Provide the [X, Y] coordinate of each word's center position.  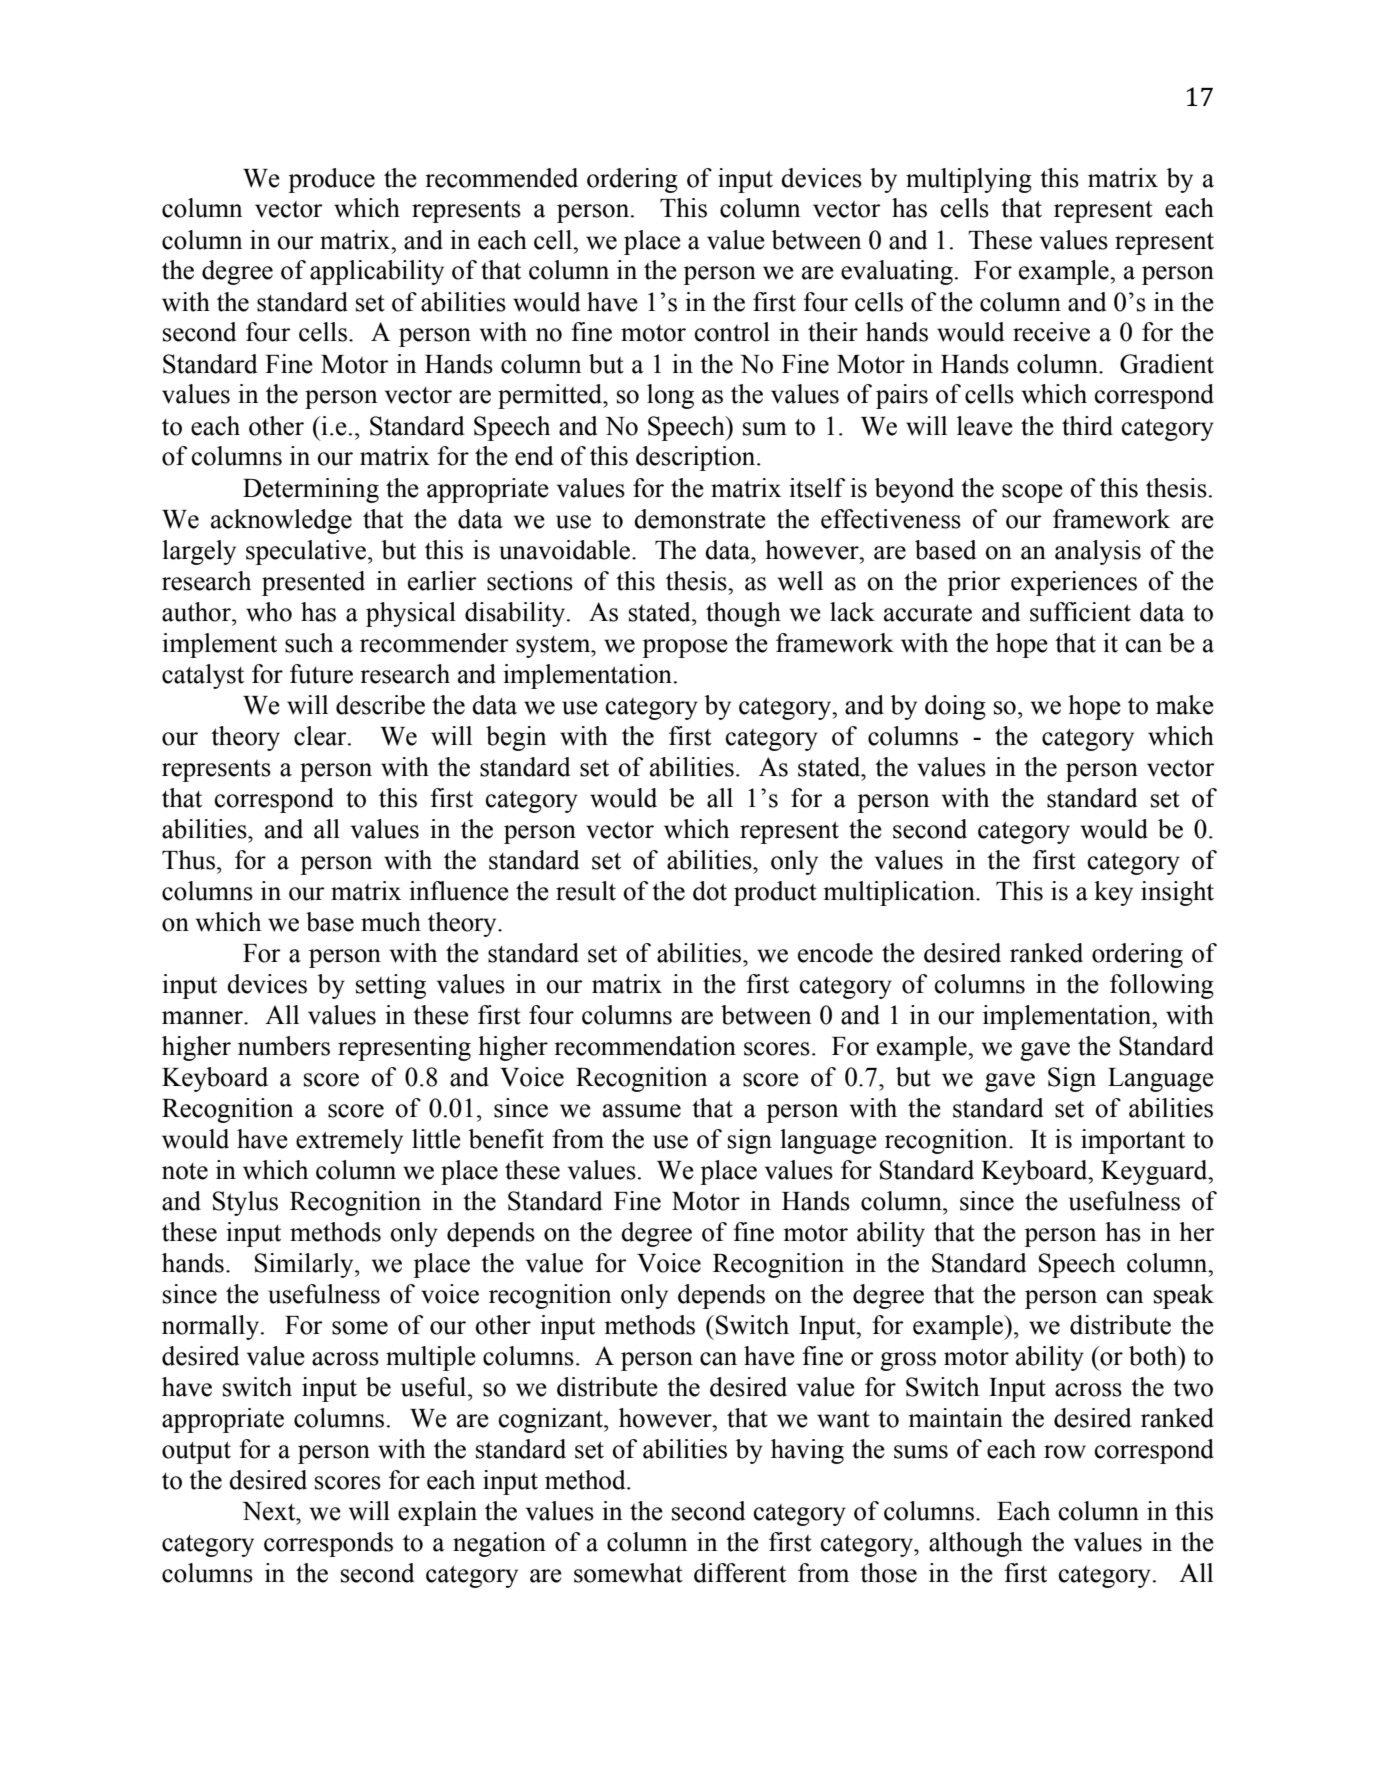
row [1065, 1452]
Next [270, 1511]
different [740, 1573]
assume [642, 1111]
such [309, 643]
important [1133, 1141]
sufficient [1080, 612]
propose [685, 648]
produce [331, 180]
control [732, 332]
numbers [284, 1046]
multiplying [969, 180]
